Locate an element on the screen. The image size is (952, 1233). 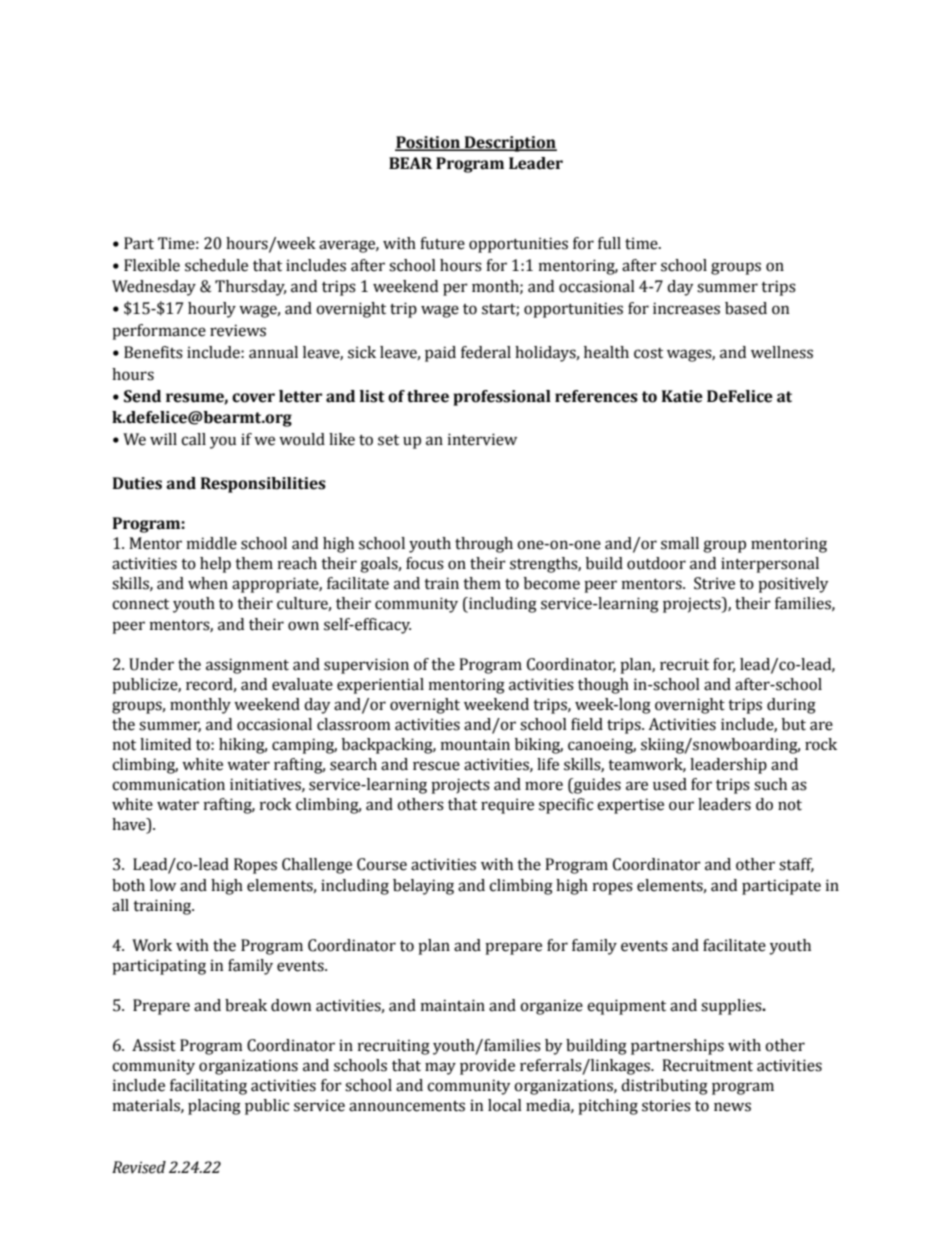
Responsibilities is located at coordinates (263, 485).
